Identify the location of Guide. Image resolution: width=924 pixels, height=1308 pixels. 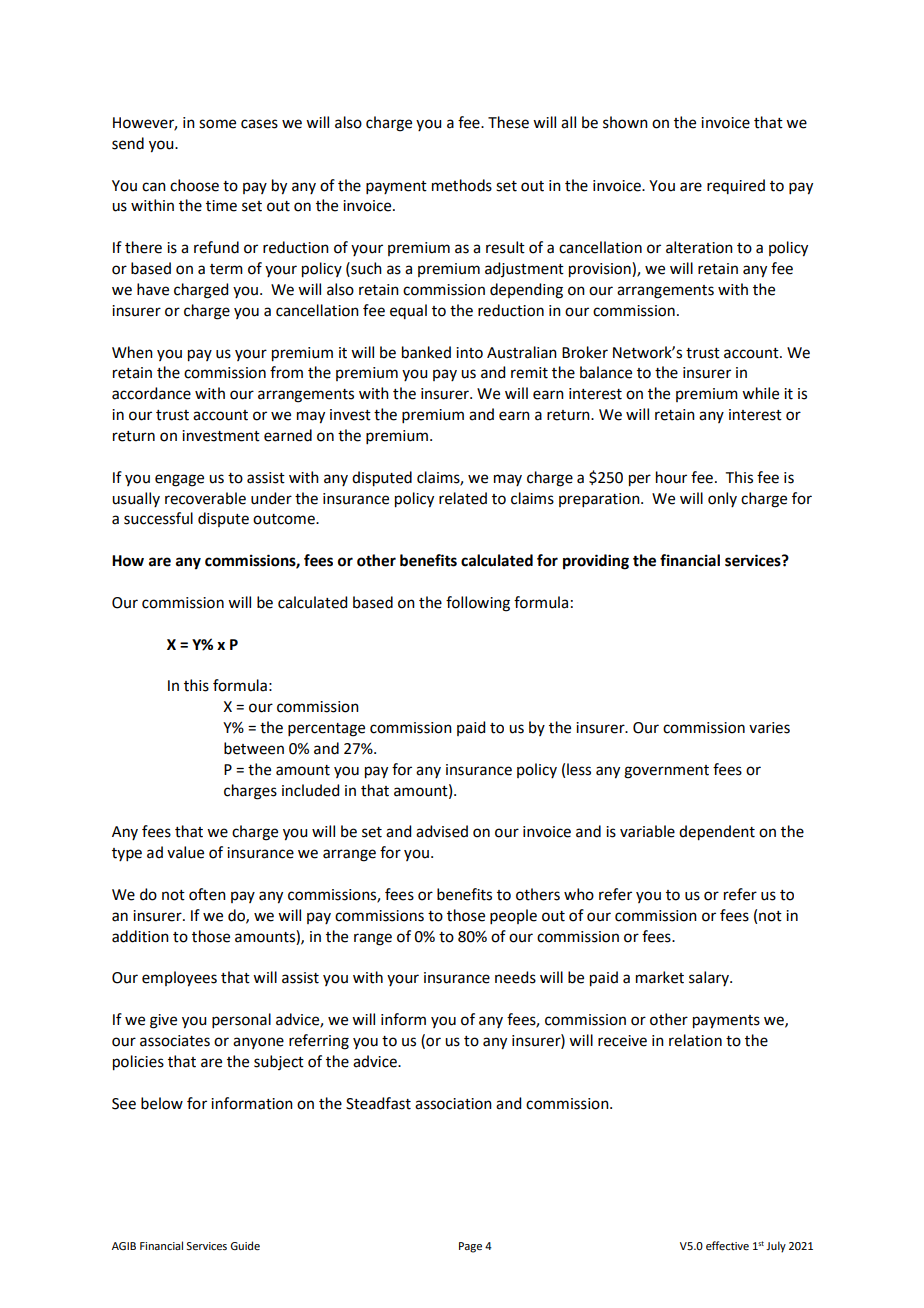
(245, 1245).
